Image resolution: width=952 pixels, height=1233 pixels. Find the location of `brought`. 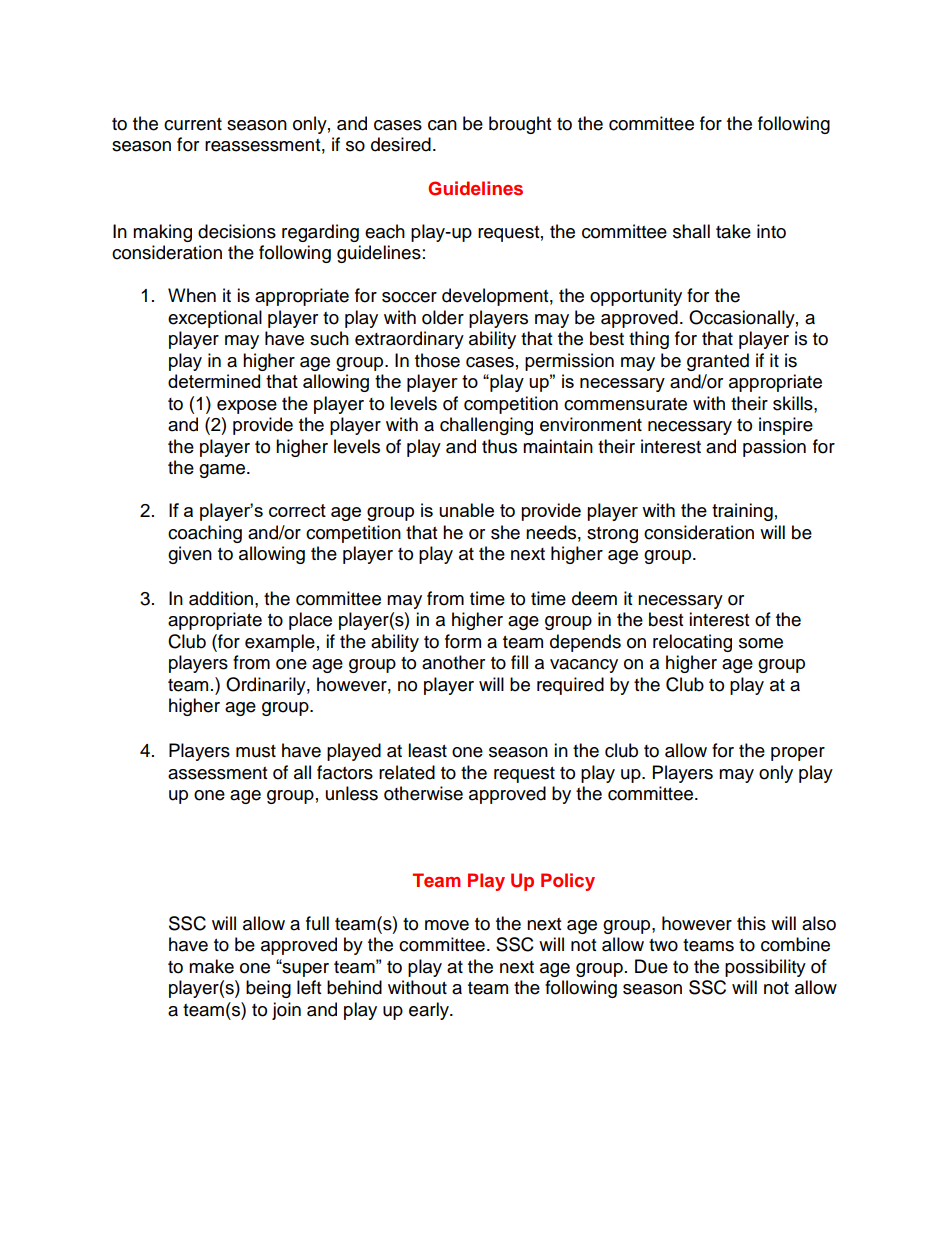

brought is located at coordinates (520, 125).
